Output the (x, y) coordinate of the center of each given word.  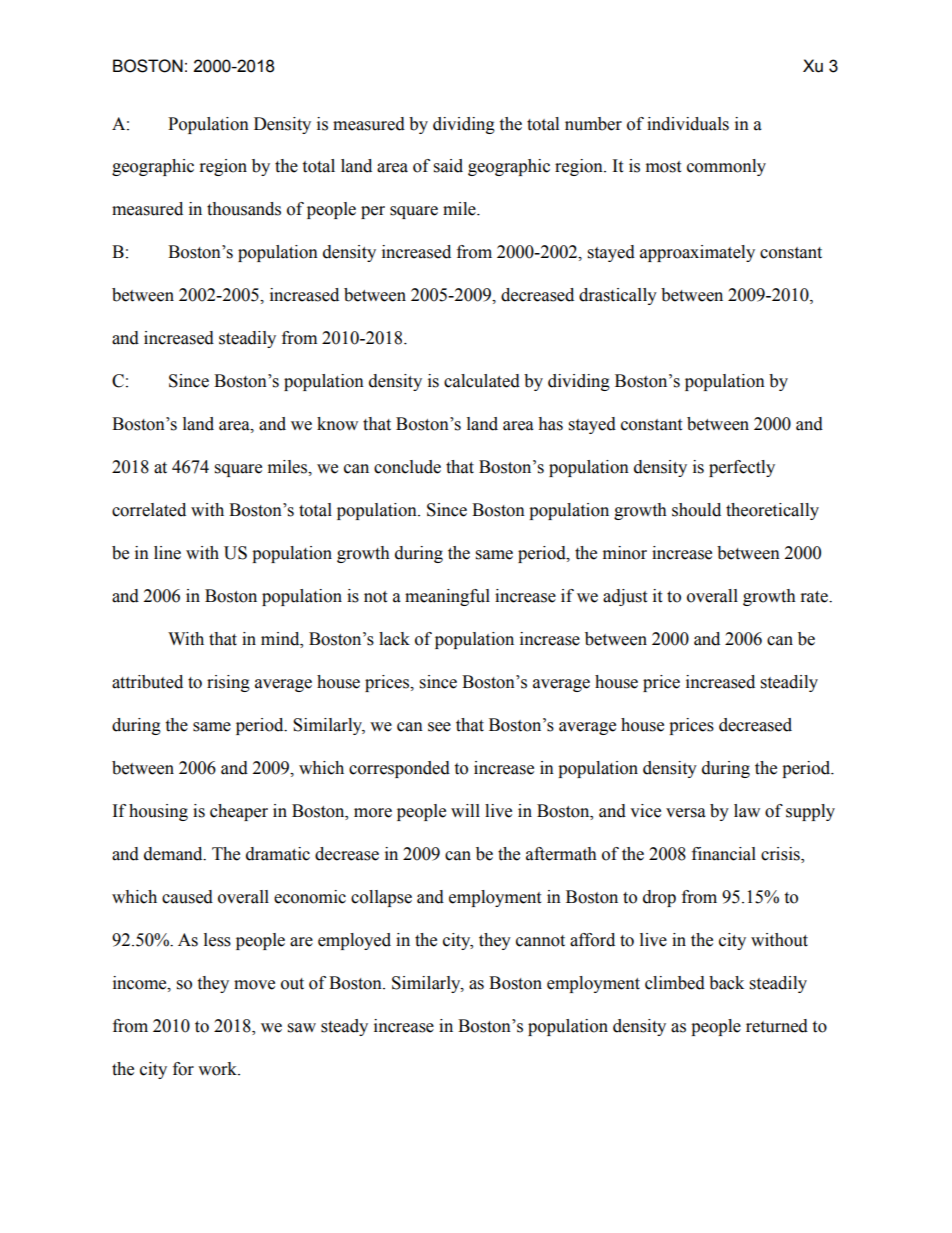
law (747, 811)
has (550, 424)
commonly (726, 167)
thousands (244, 209)
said (448, 166)
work (218, 1069)
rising (228, 683)
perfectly (742, 468)
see (439, 727)
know (337, 424)
